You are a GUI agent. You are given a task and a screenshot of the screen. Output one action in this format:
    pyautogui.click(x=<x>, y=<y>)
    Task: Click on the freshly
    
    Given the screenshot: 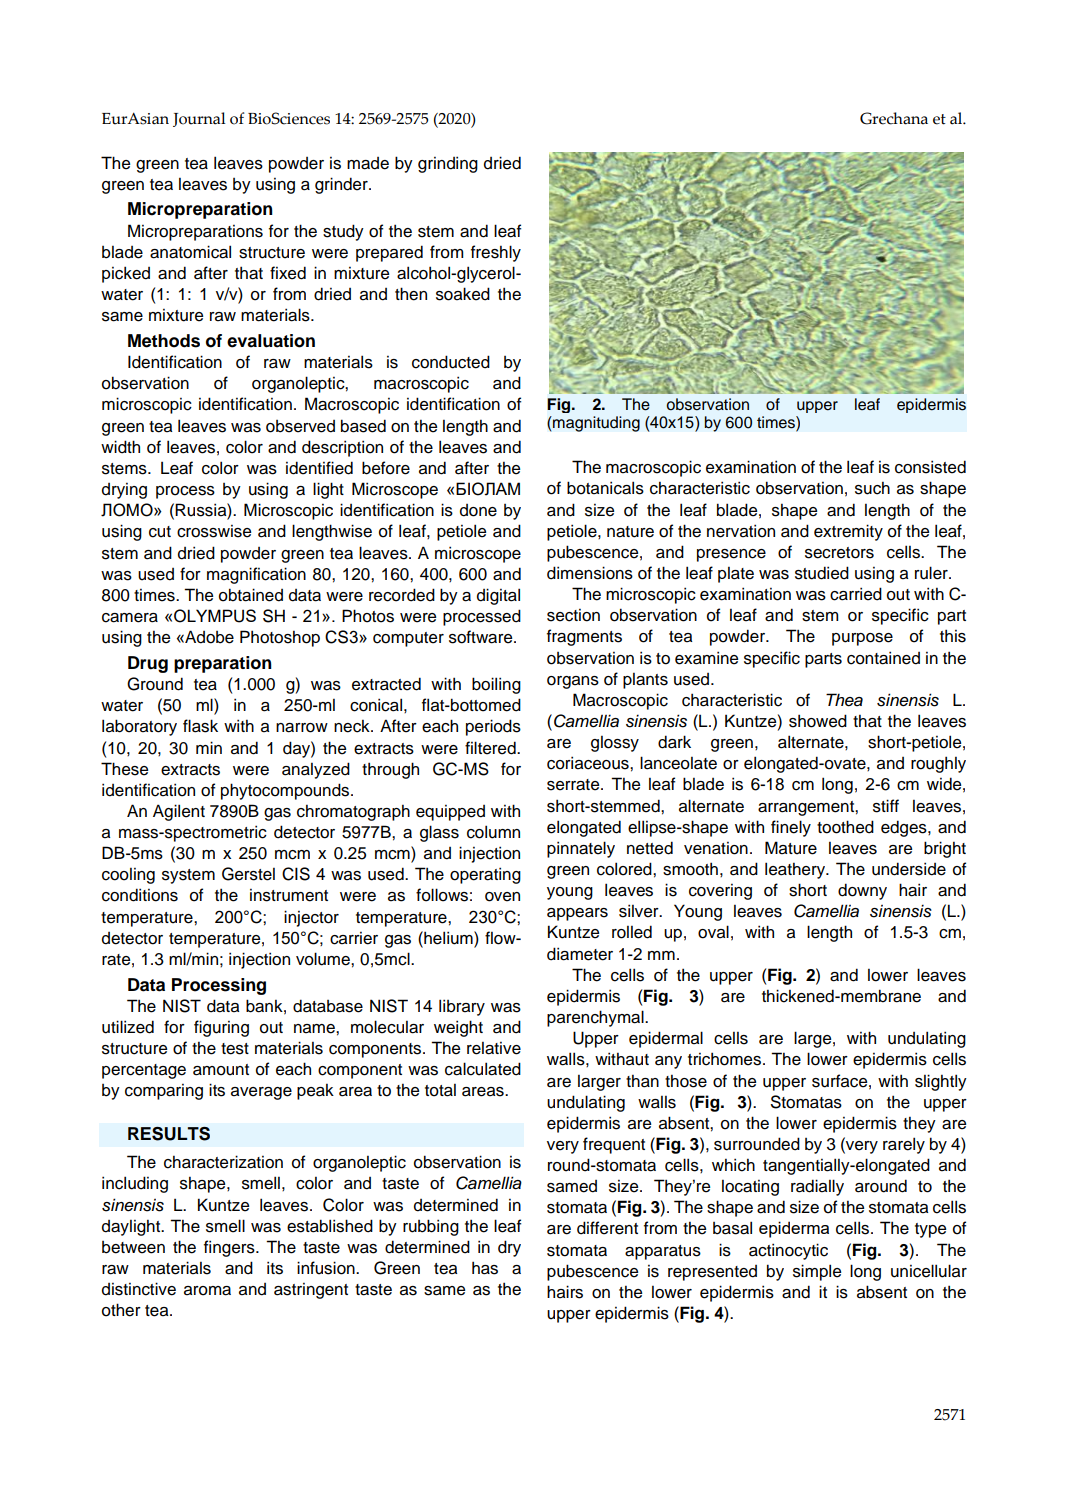 What is the action you would take?
    pyautogui.click(x=496, y=253)
